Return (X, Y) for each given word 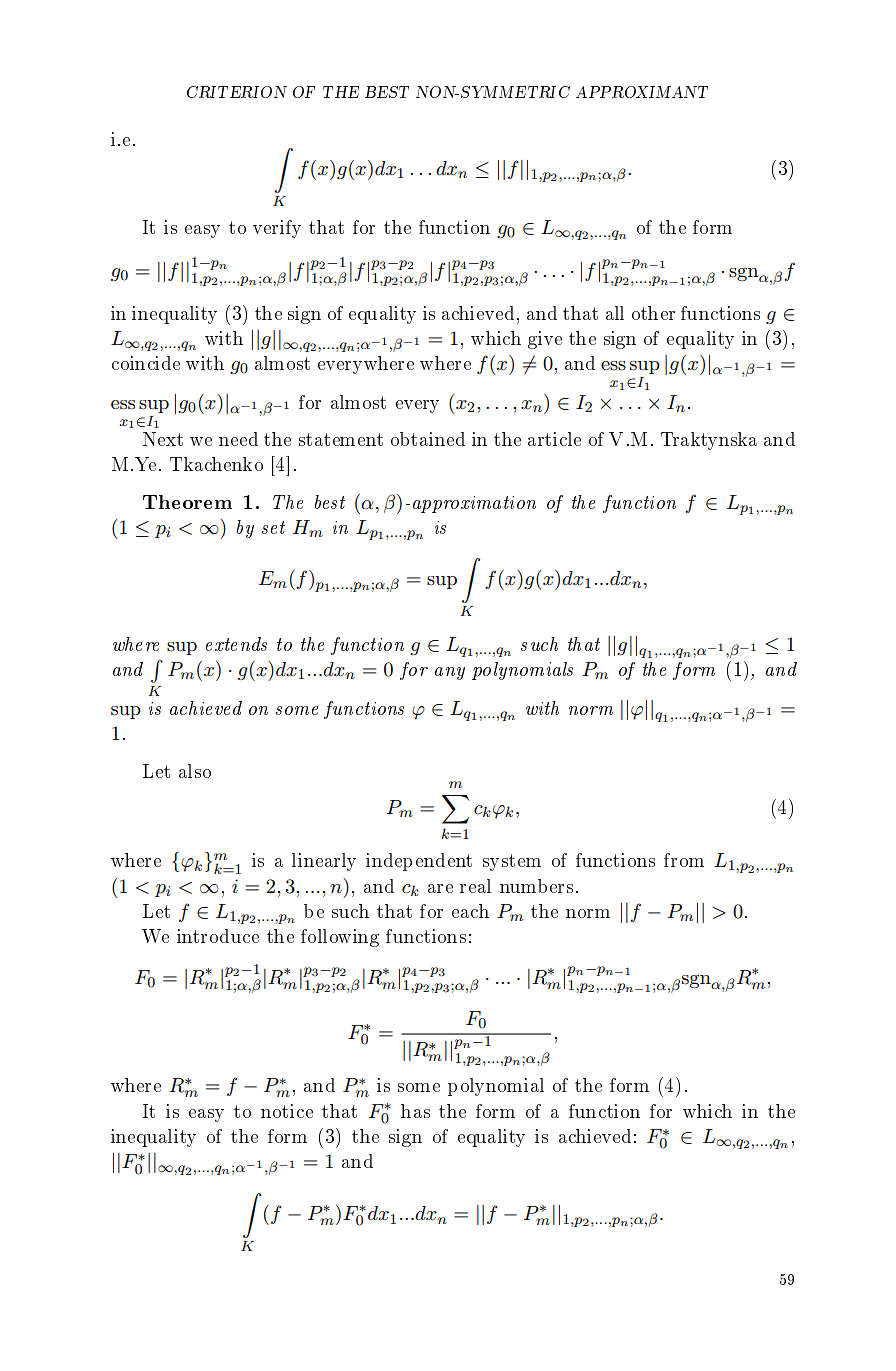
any (450, 673)
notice (287, 1111)
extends (236, 644)
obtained (428, 439)
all (615, 313)
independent (419, 862)
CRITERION (237, 92)
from (684, 860)
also (195, 771)
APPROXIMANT (642, 92)
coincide (146, 363)
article (554, 439)
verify (277, 229)
